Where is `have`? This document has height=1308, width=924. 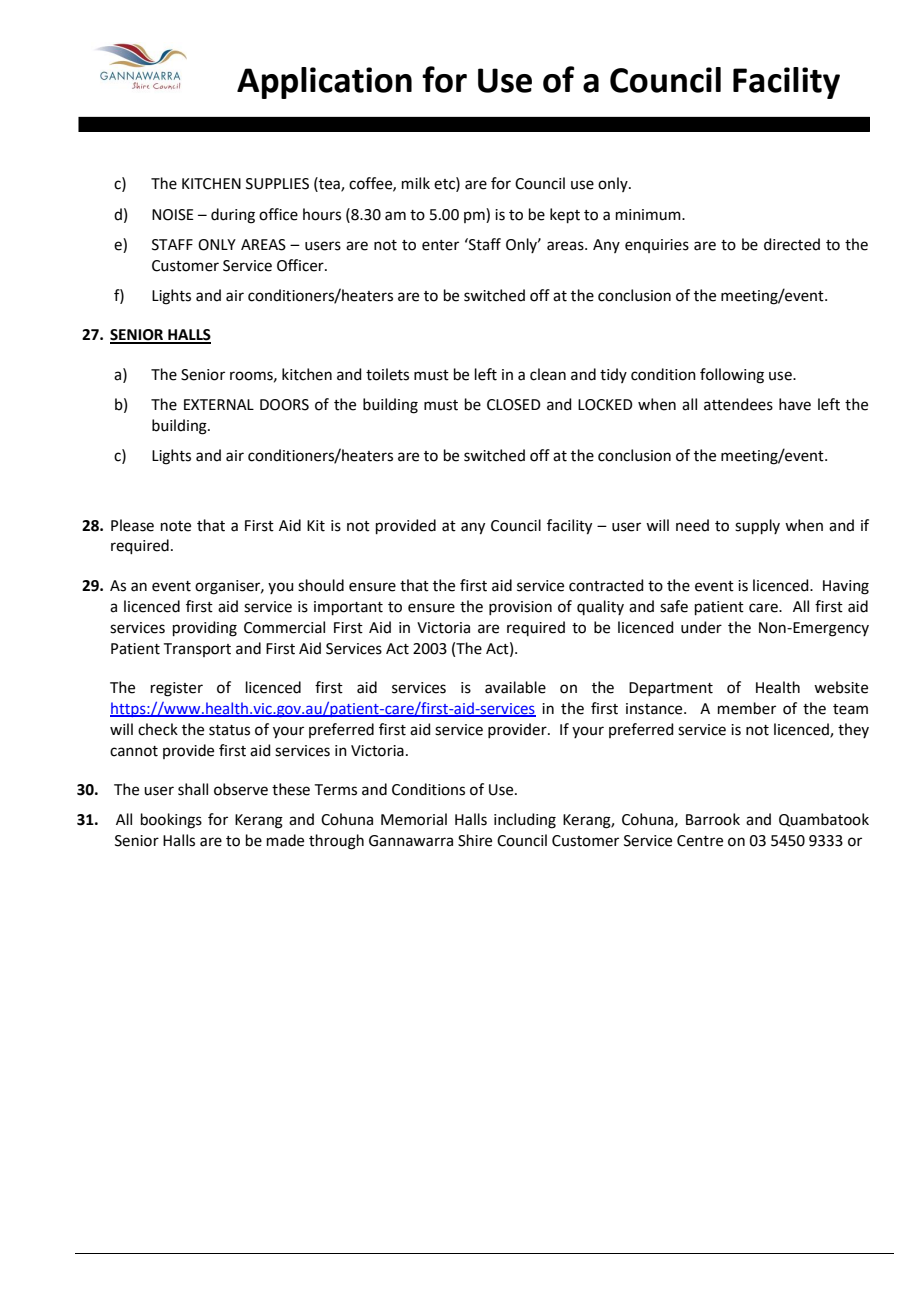
have is located at coordinates (795, 404).
